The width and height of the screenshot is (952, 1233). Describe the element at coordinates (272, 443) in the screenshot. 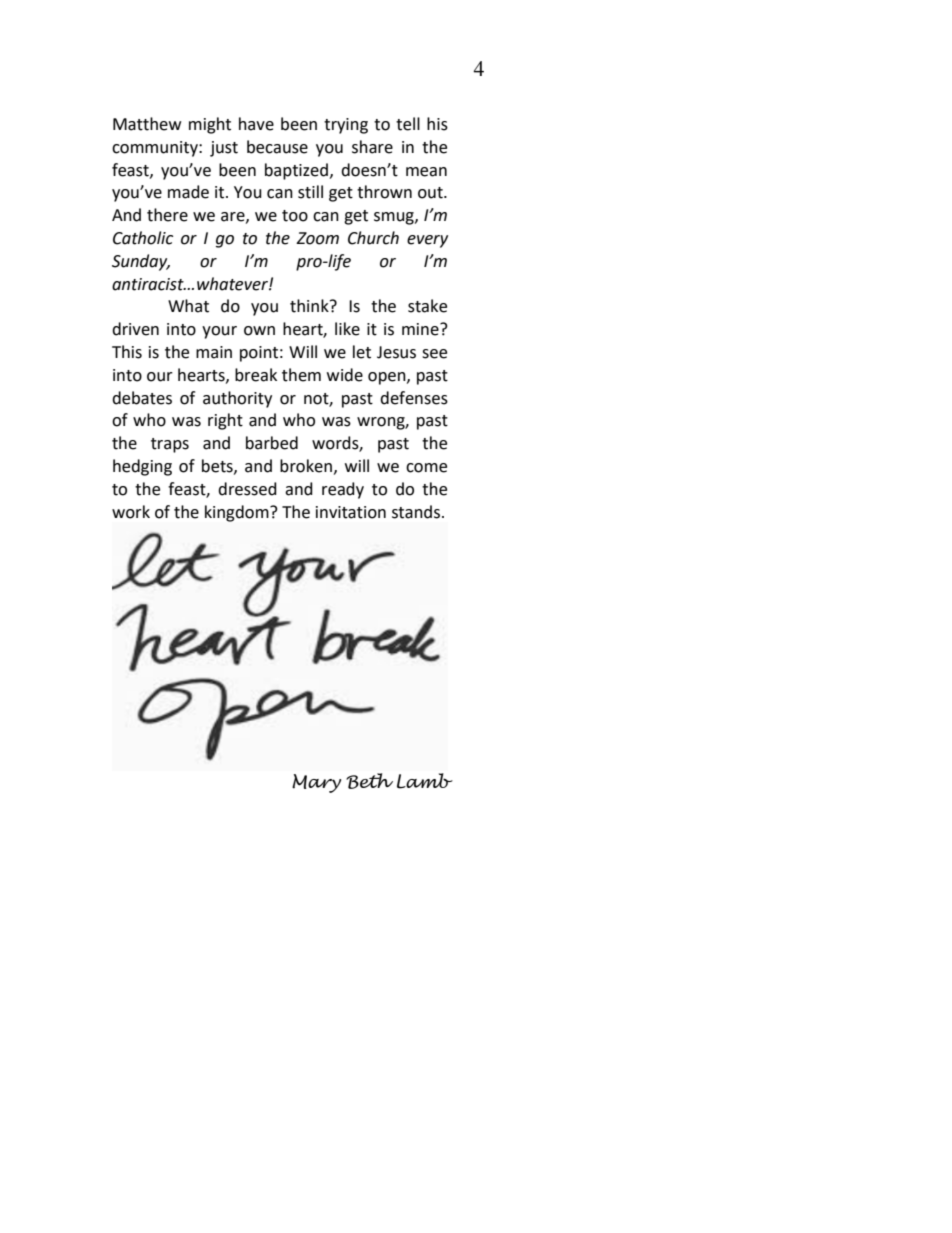

I see `barbed` at that location.
